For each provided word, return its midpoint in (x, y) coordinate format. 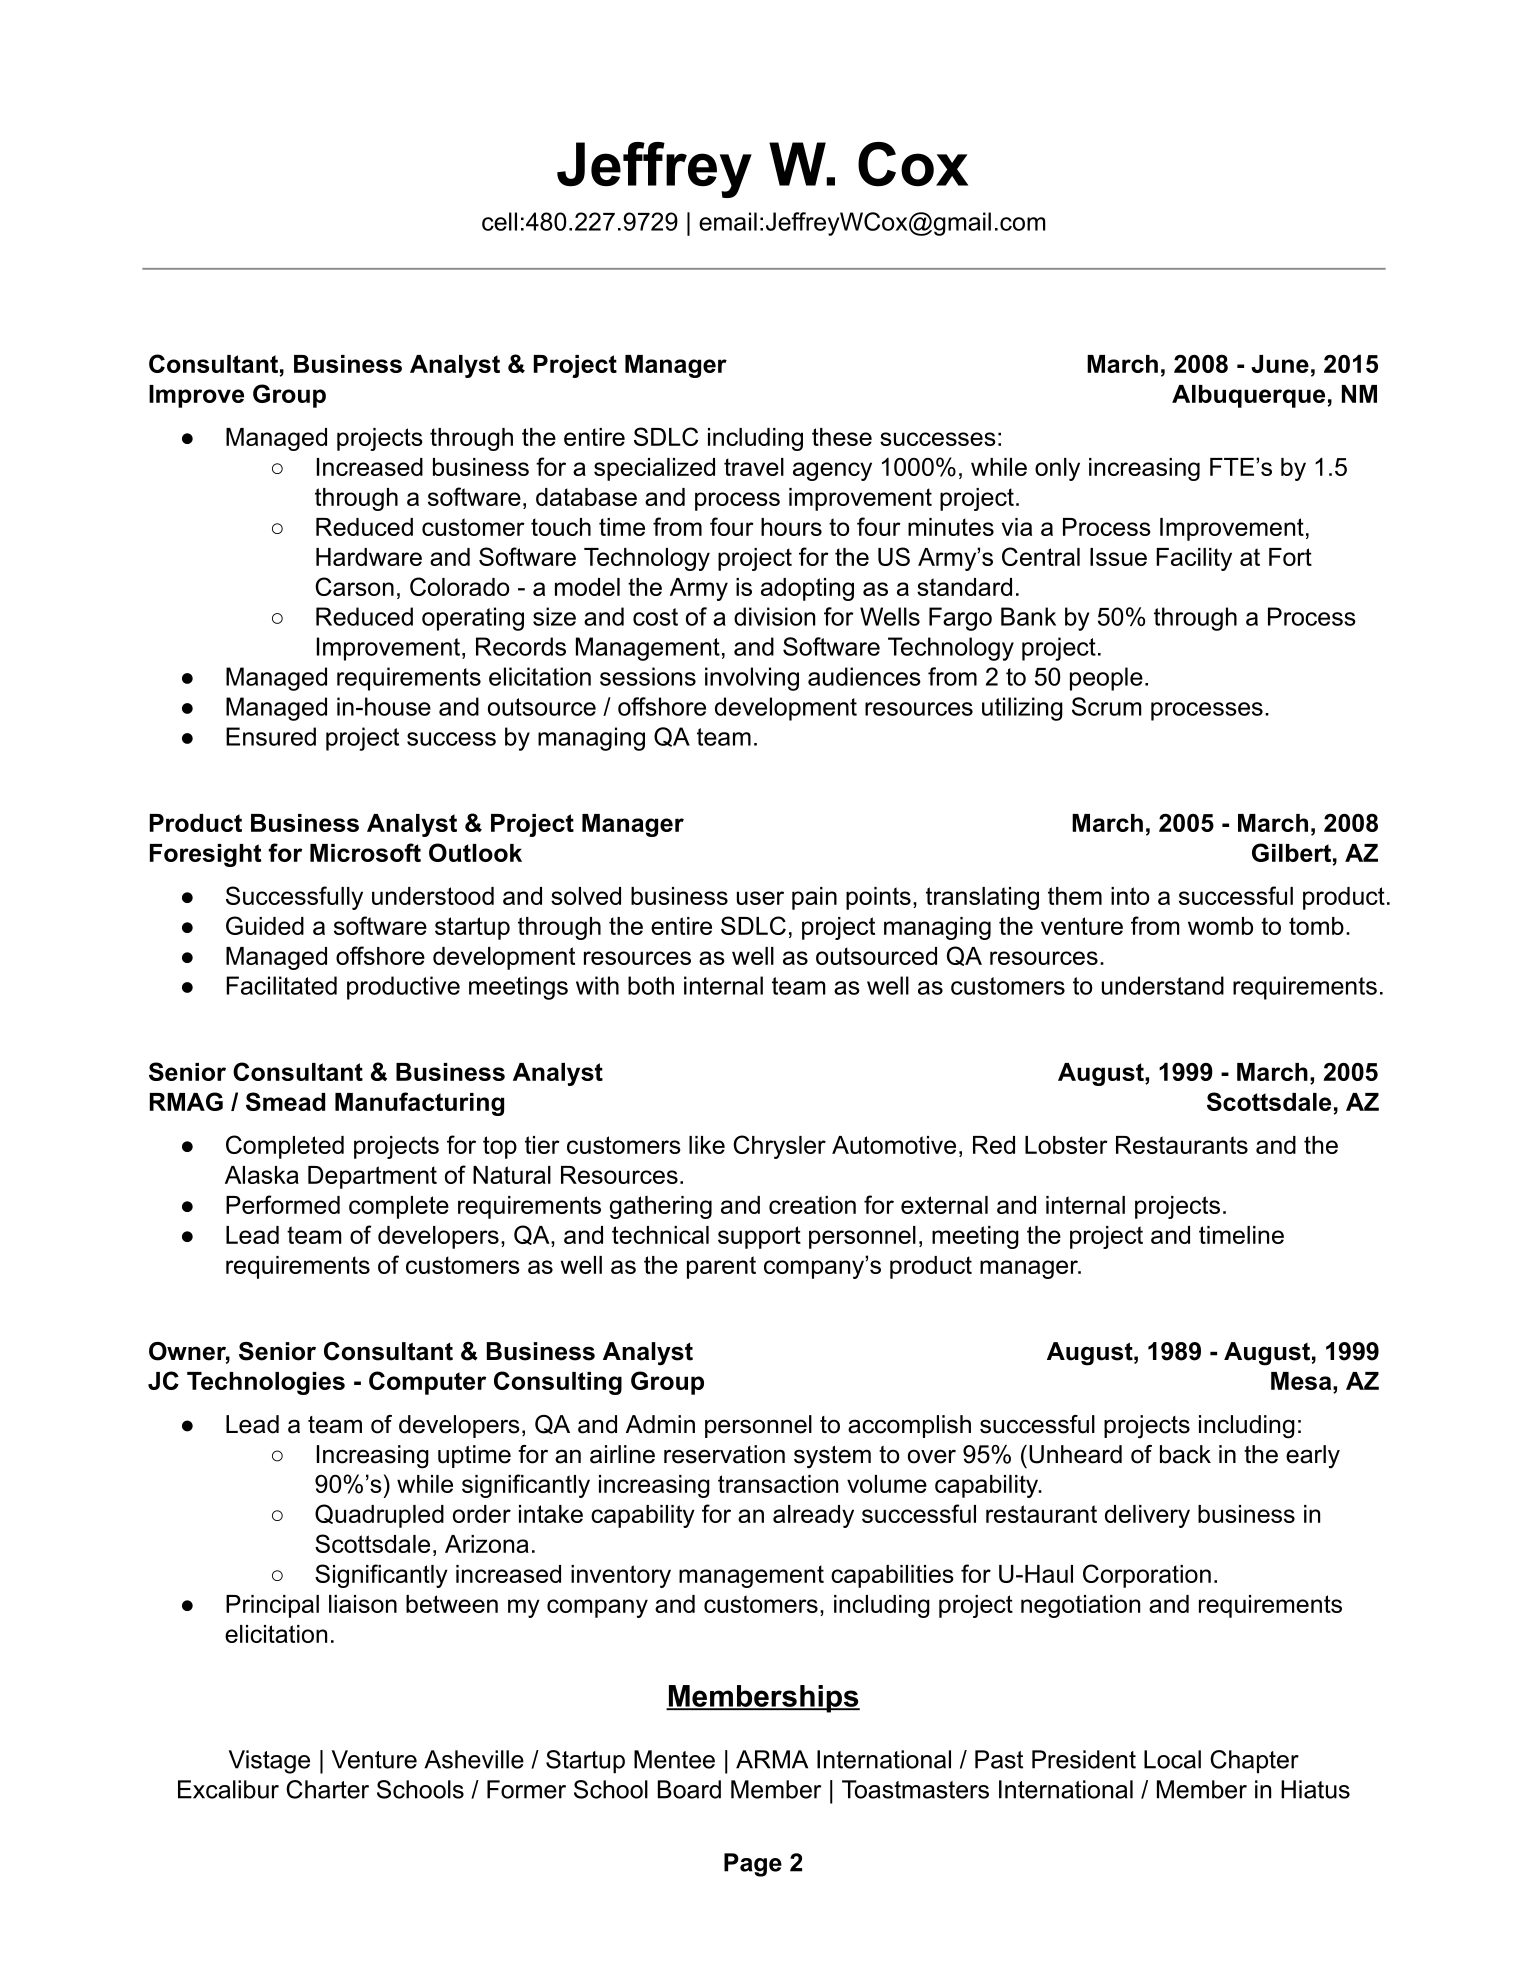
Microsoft (365, 852)
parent (721, 1267)
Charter (327, 1789)
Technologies (266, 1383)
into (1130, 896)
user (760, 898)
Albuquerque (1248, 396)
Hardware (369, 557)
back (1185, 1454)
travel (754, 467)
